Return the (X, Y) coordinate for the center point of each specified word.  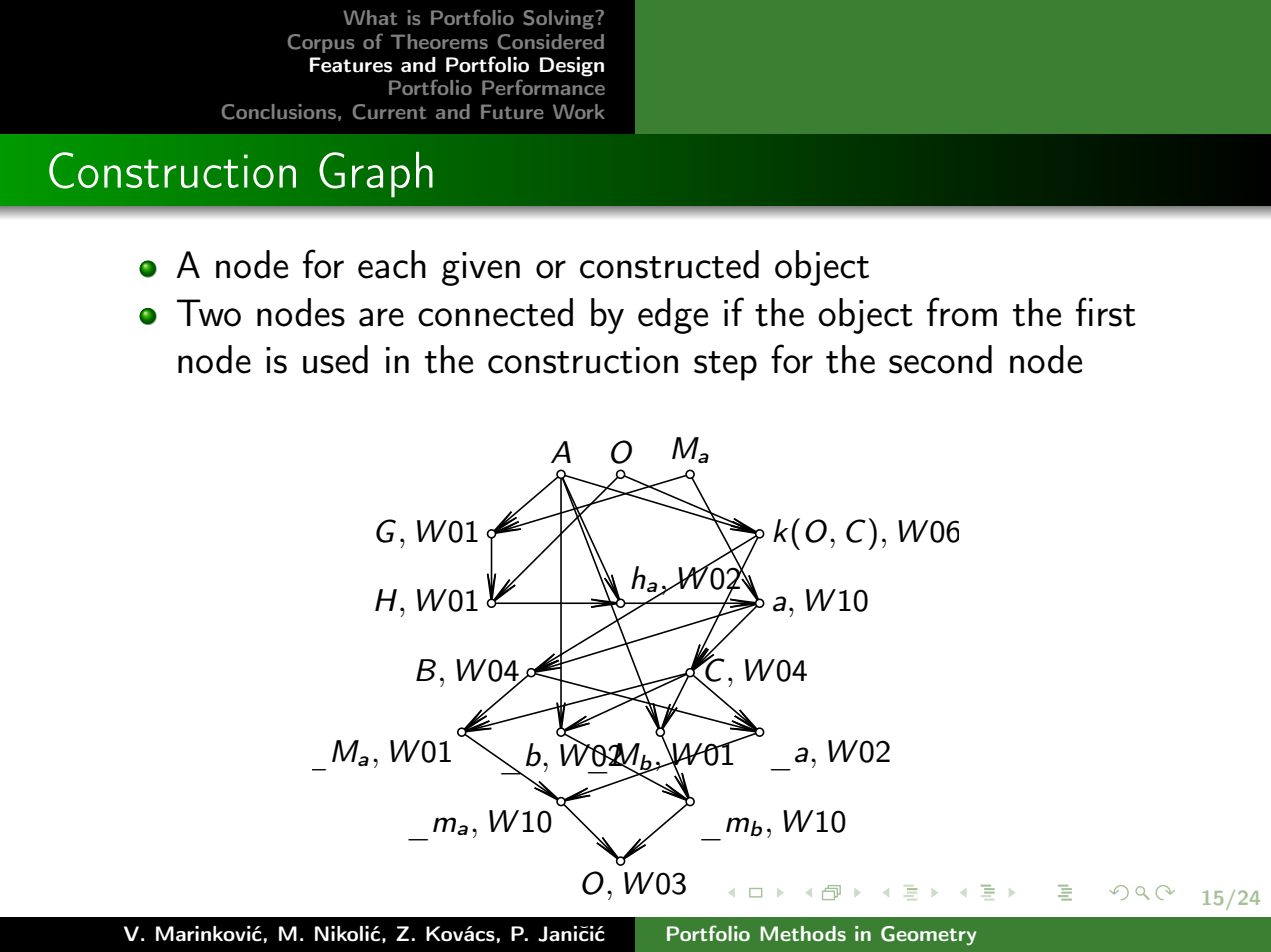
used (335, 359)
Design (572, 67)
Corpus (321, 43)
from (962, 312)
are (381, 317)
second (940, 359)
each (392, 264)
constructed (669, 264)
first (1106, 312)
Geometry (928, 936)
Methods (803, 933)
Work (579, 111)
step (725, 366)
